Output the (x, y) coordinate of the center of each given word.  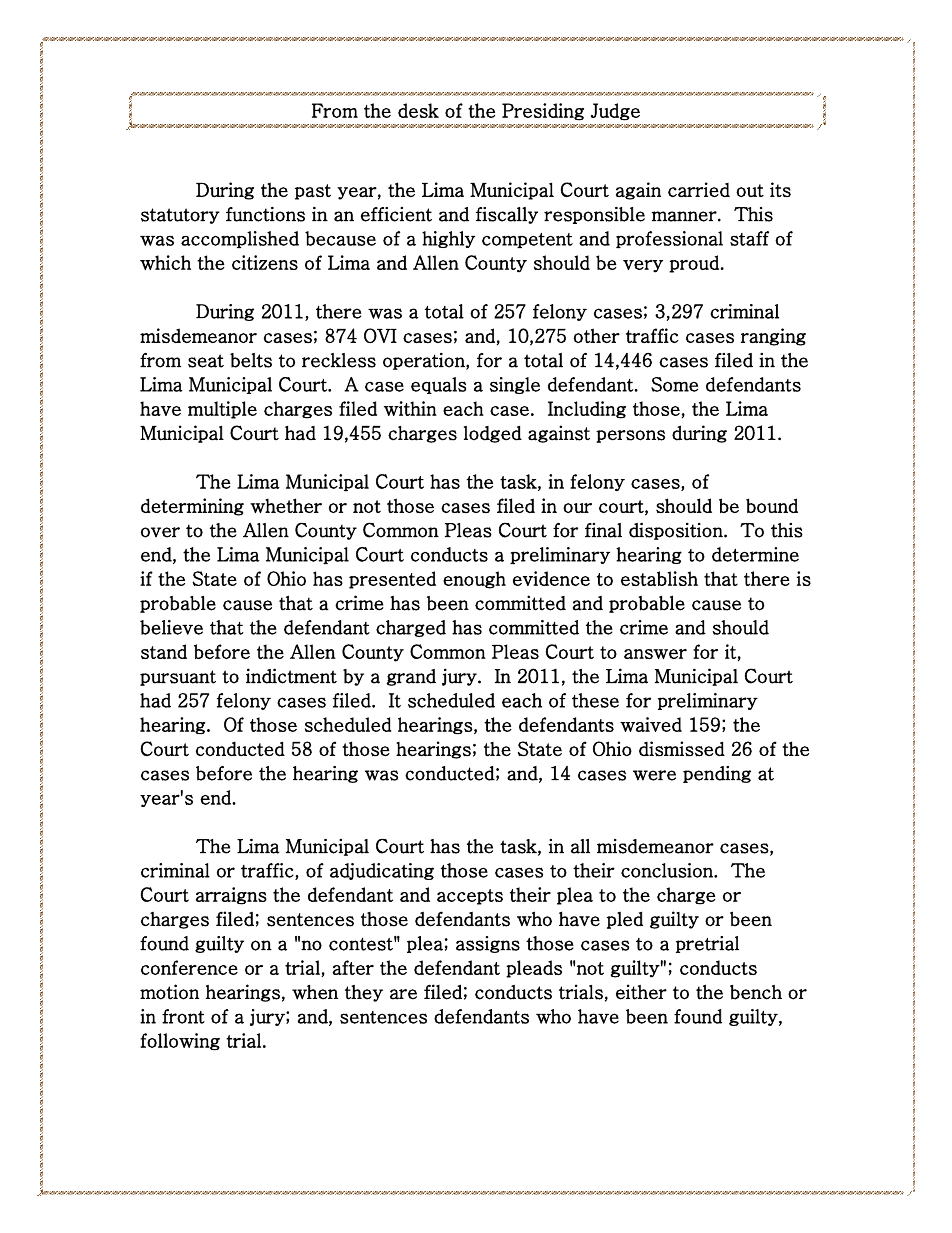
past (313, 192)
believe (171, 627)
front (183, 1016)
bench (756, 992)
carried (699, 189)
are (403, 994)
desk (418, 110)
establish (659, 578)
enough (474, 580)
